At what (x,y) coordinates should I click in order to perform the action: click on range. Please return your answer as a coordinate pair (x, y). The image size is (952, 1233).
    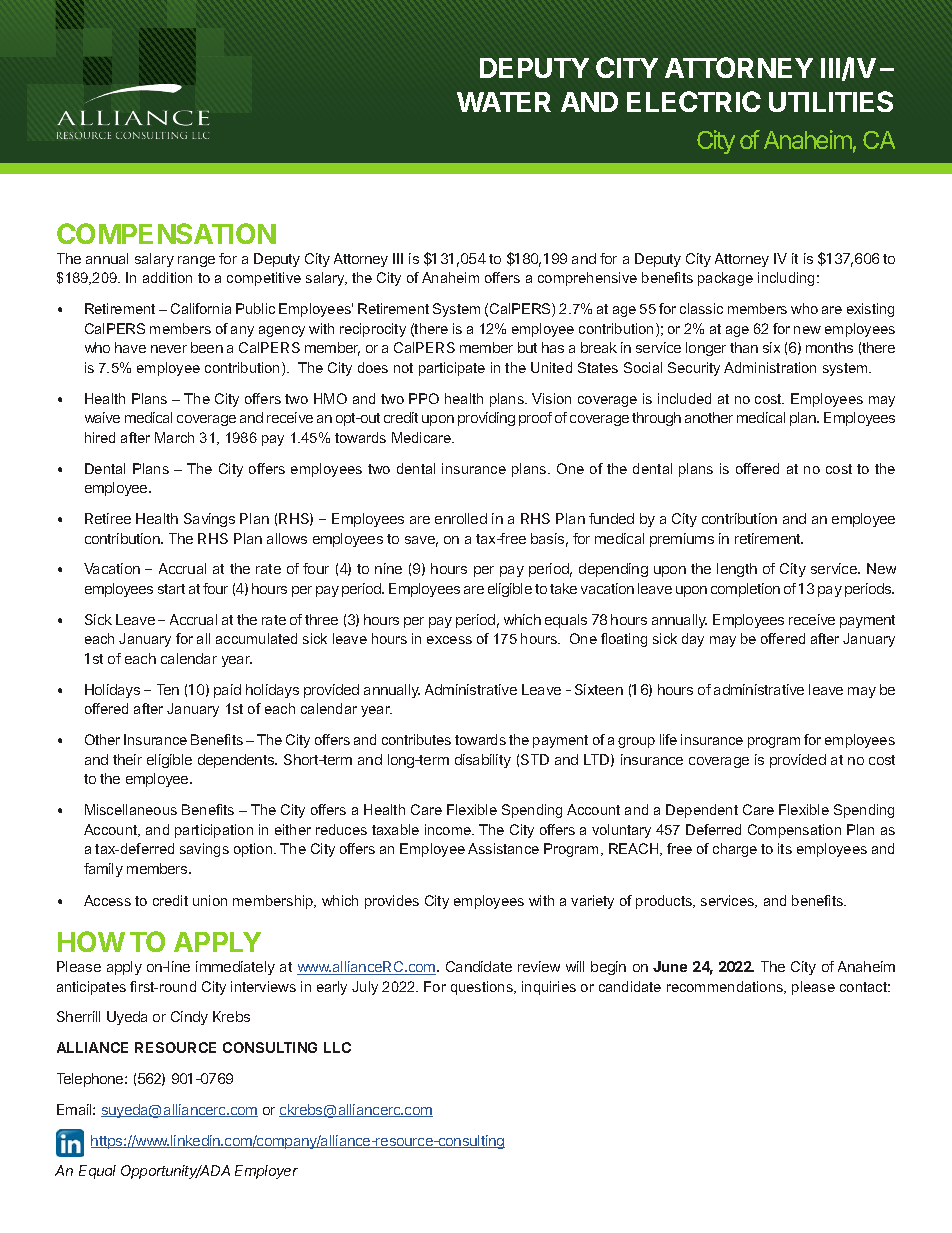
    Looking at the image, I should click on (196, 261).
